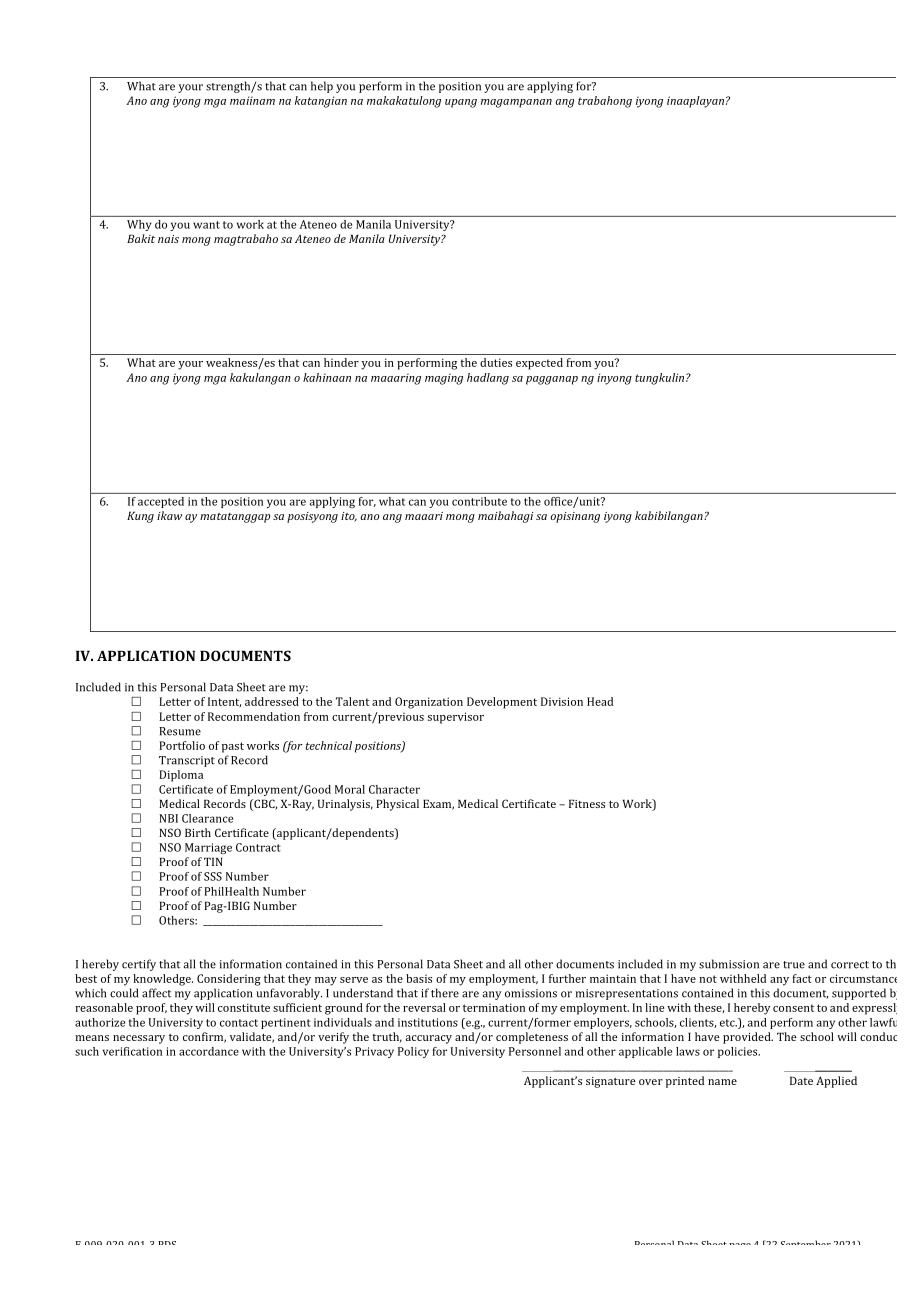 The width and height of the image is (924, 1308). I want to click on hinder, so click(341, 362).
